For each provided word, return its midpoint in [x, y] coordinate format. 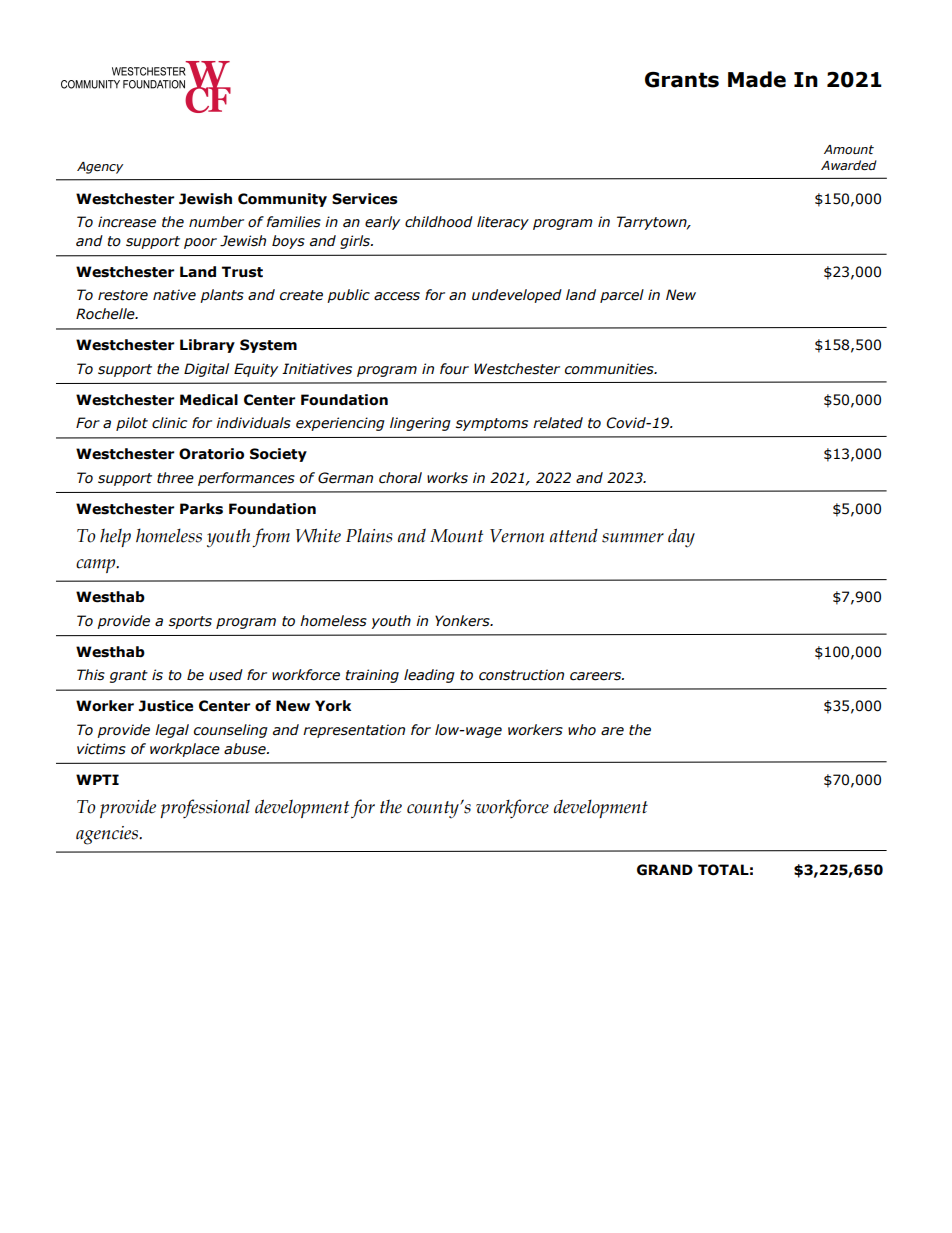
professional [205, 808]
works [447, 478]
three [175, 478]
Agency [100, 168]
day [681, 537]
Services [365, 199]
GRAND [665, 870]
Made [757, 79]
